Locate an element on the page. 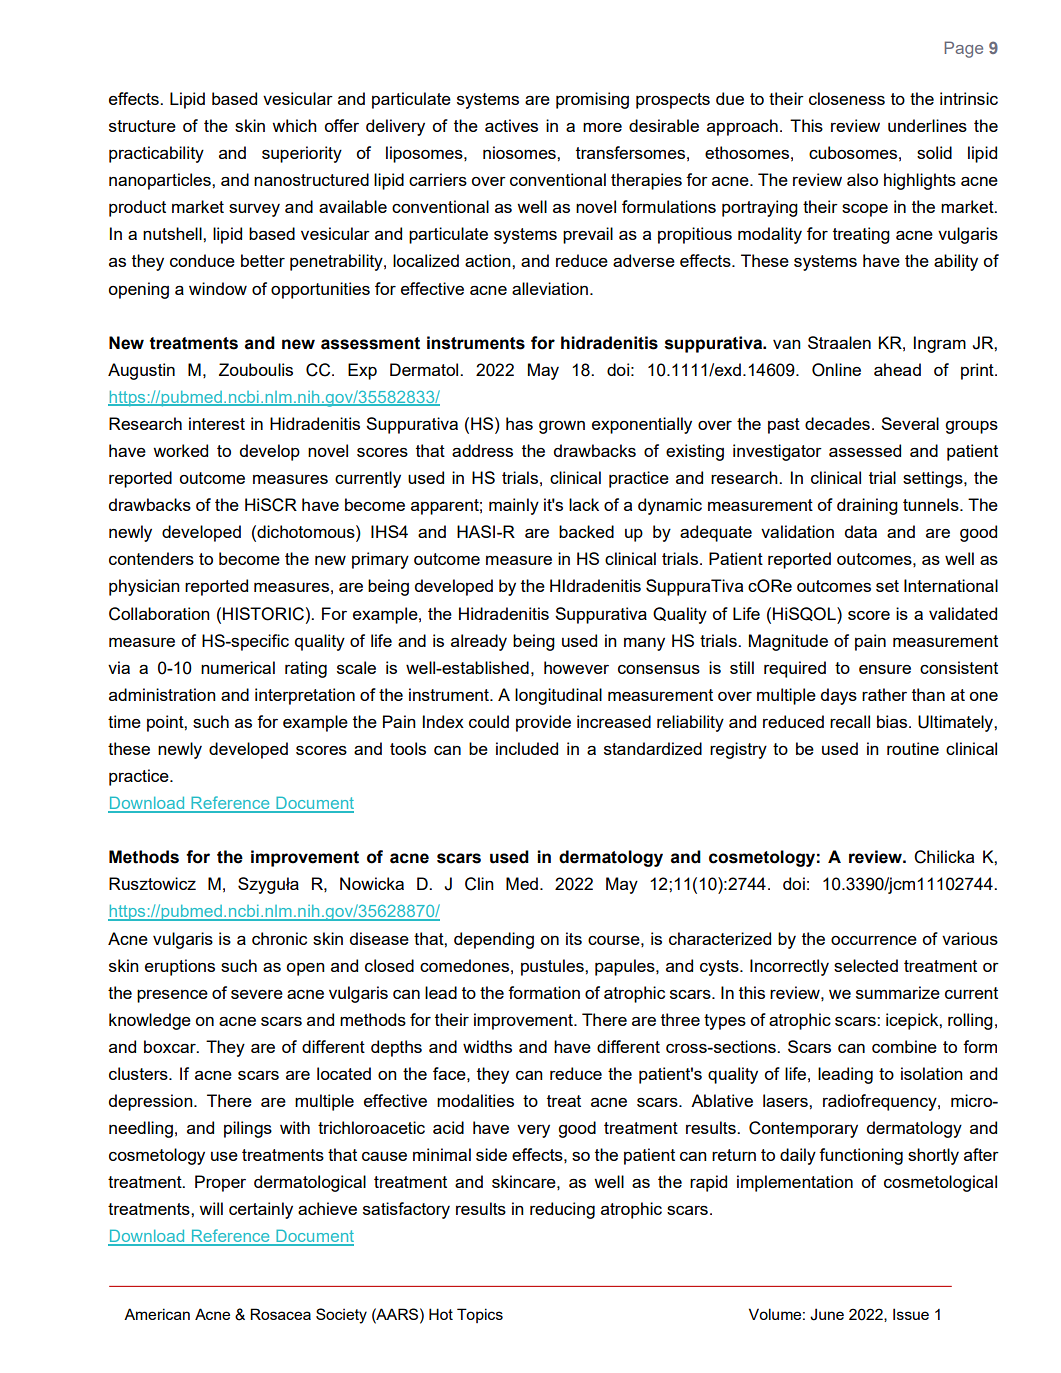 The width and height of the image is (1061, 1373). interest is located at coordinates (217, 423).
